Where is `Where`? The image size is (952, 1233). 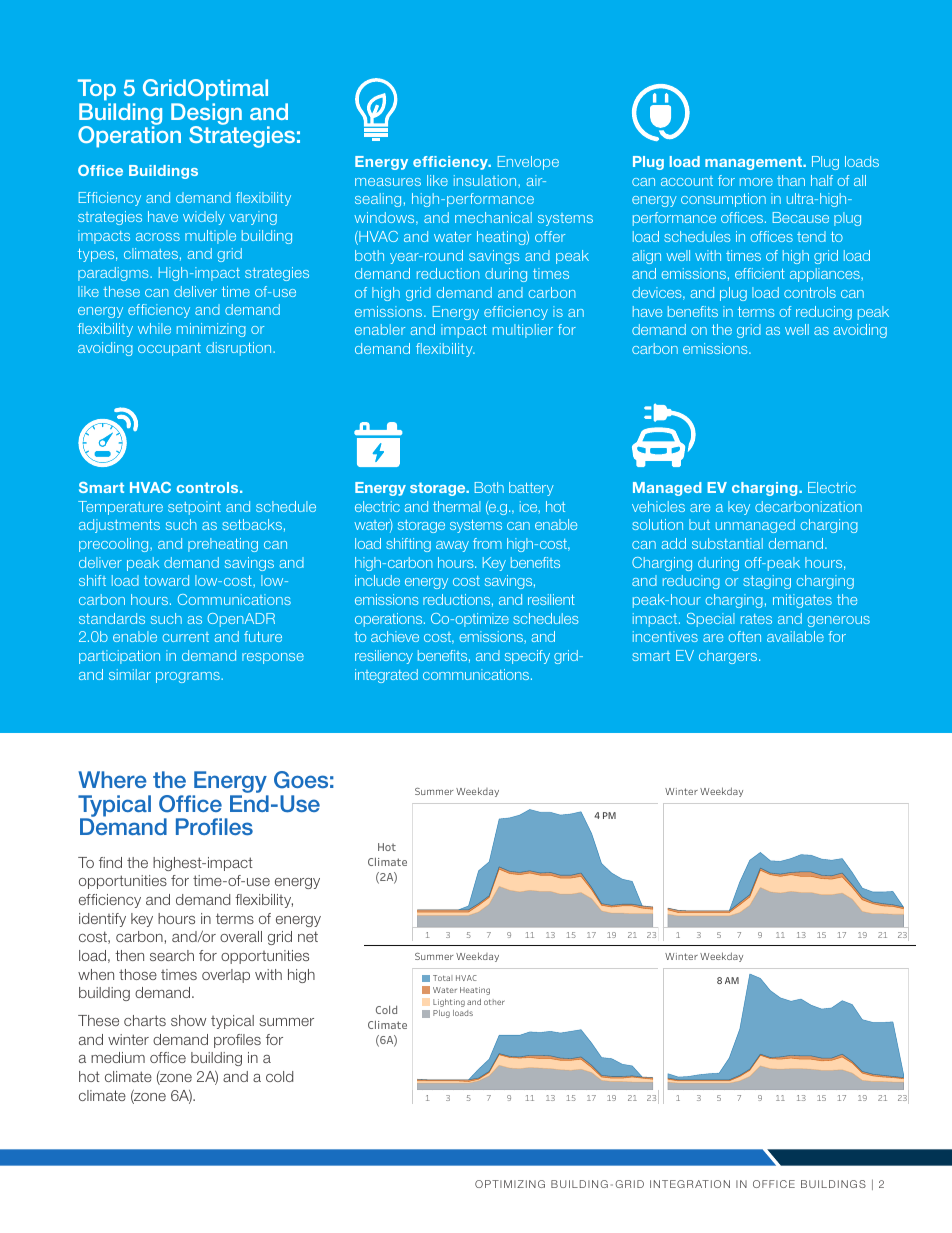 Where is located at coordinates (112, 779).
